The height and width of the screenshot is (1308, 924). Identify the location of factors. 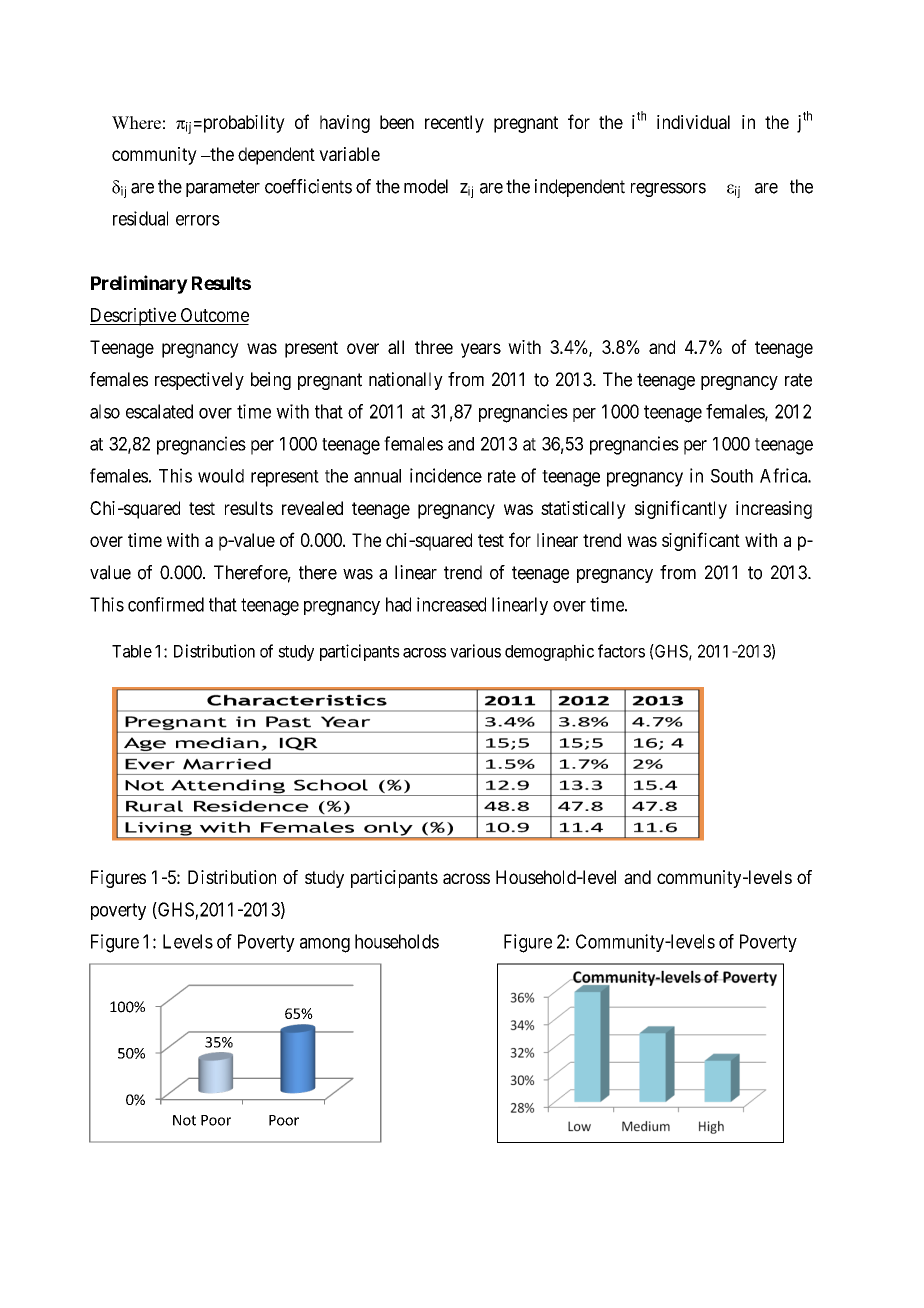
(621, 651).
